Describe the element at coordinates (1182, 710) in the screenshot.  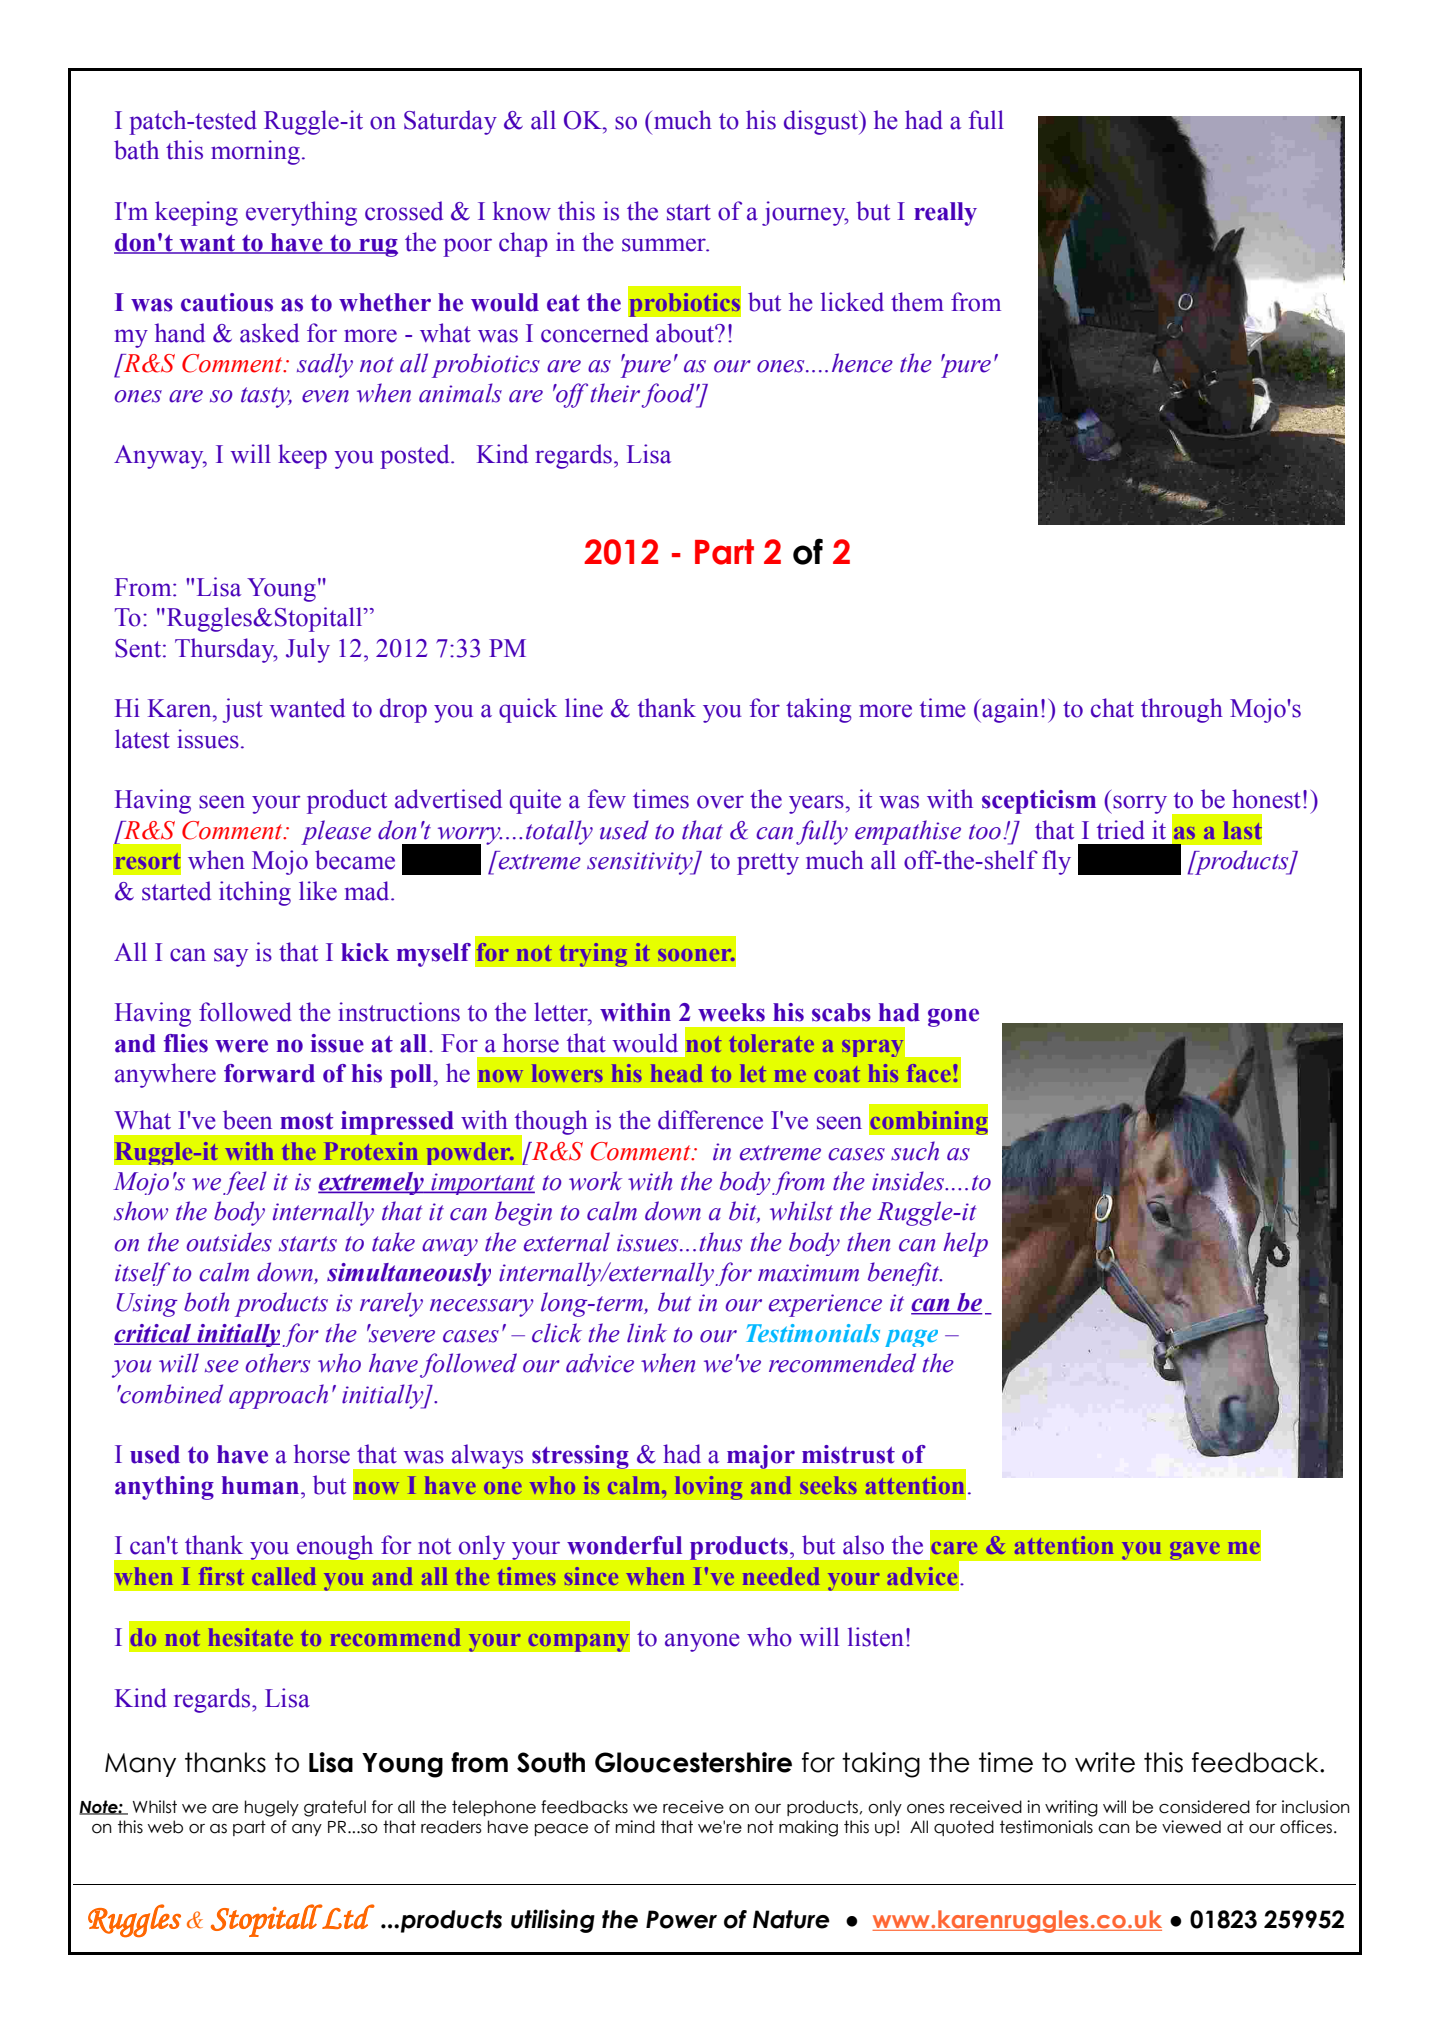
I see `through` at that location.
